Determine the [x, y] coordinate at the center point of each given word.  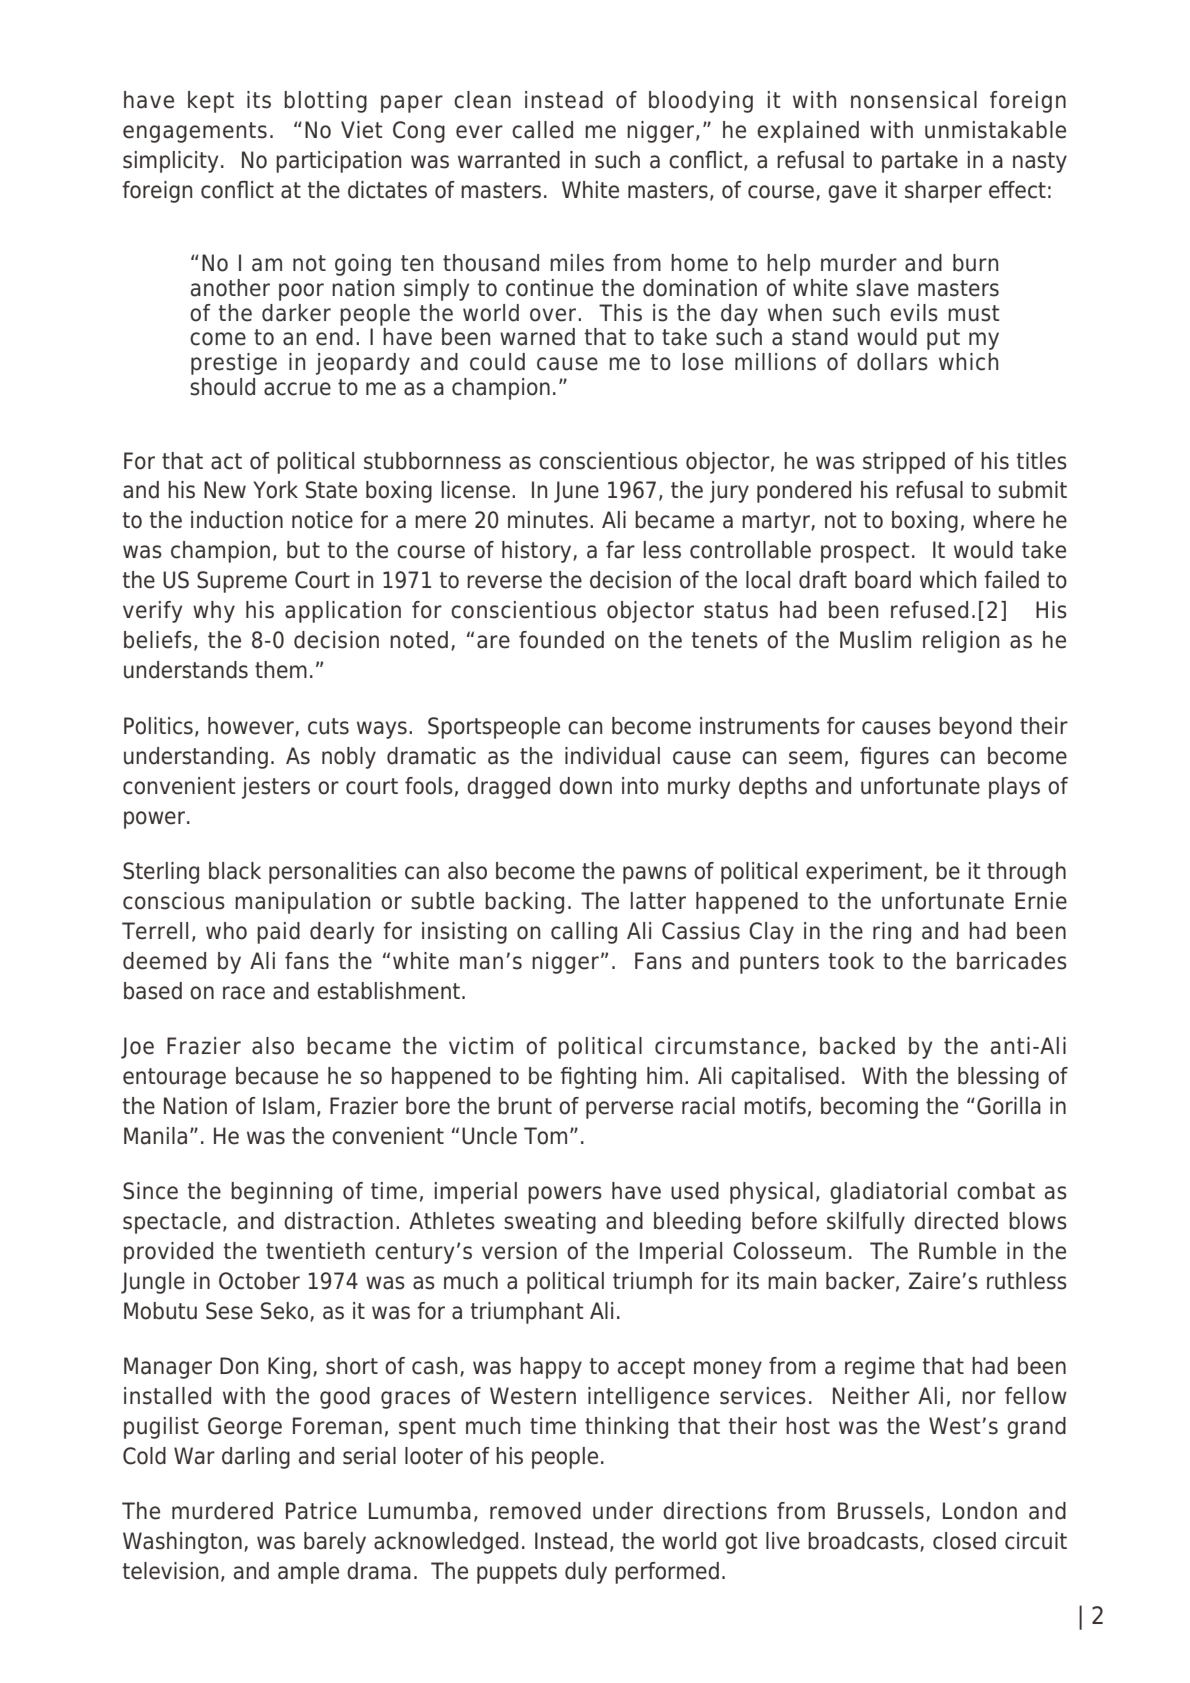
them [281, 670]
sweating [550, 1223]
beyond [975, 728]
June [576, 492]
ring [892, 933]
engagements [195, 132]
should [222, 387]
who [226, 931]
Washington [182, 1543]
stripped [904, 463]
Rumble [957, 1251]
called [542, 130]
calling [584, 933]
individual [612, 756]
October [259, 1281]
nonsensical [914, 100]
